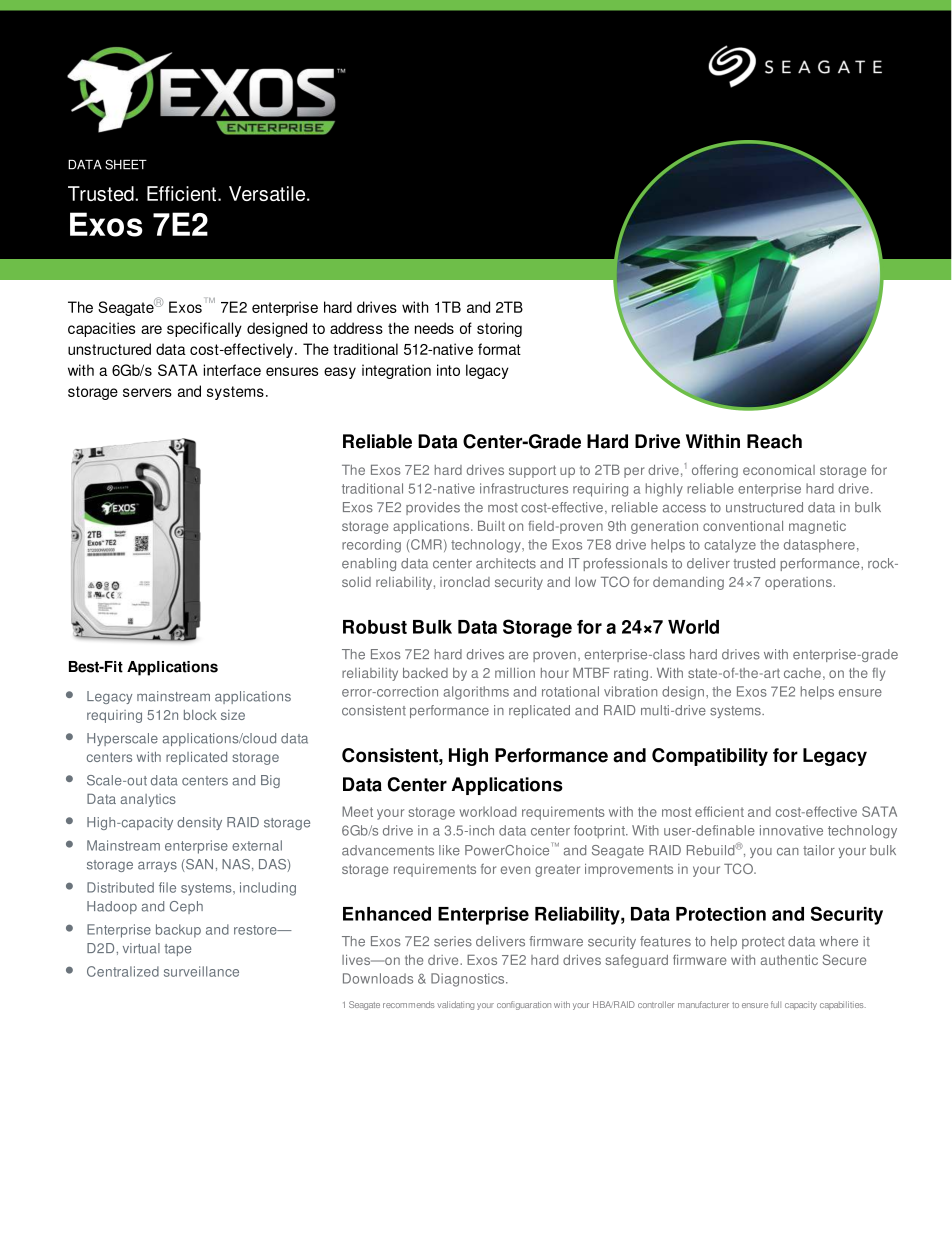  Describe the element at coordinates (488, 811) in the screenshot. I see `workload` at that location.
